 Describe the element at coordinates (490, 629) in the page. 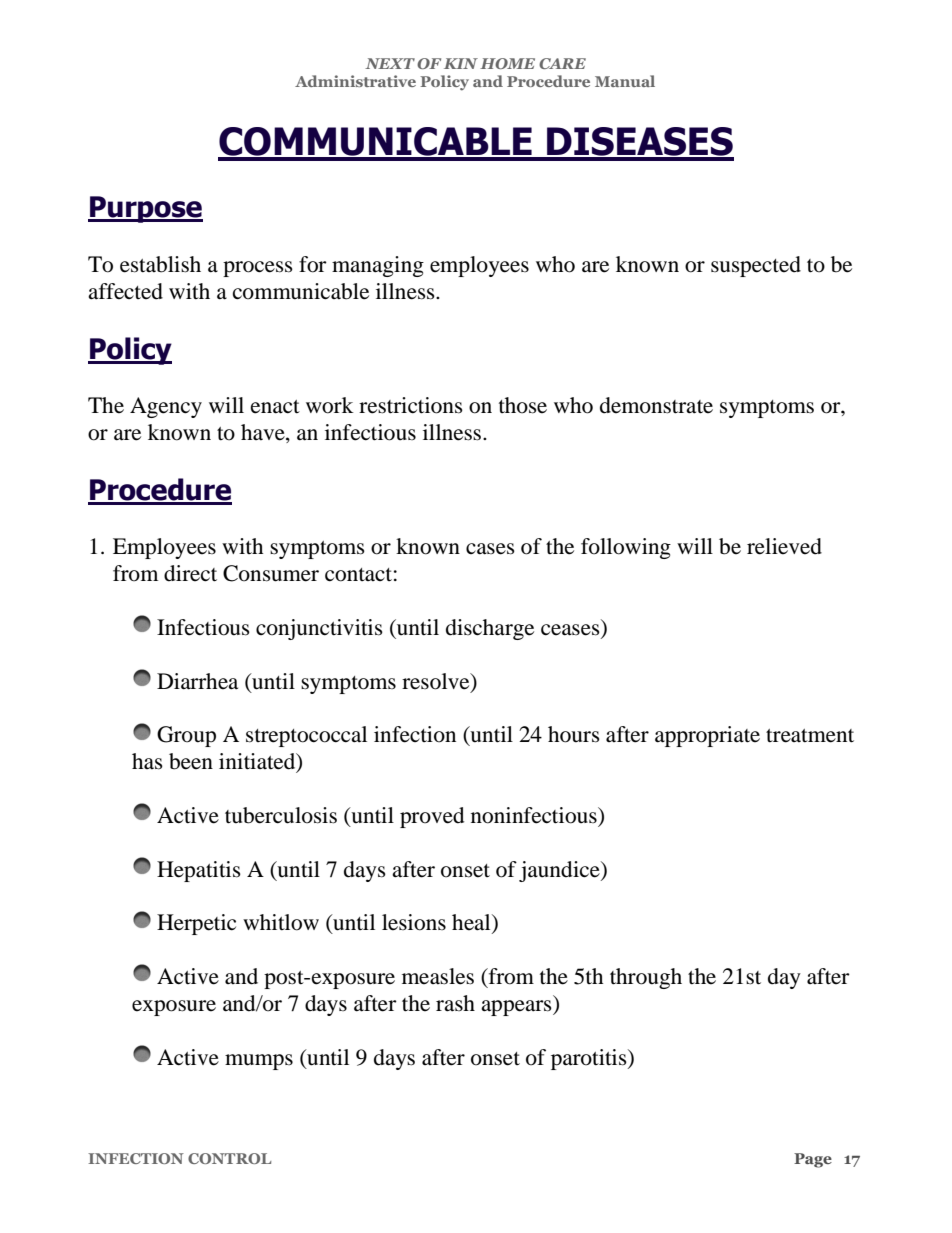

I see `discharge` at that location.
